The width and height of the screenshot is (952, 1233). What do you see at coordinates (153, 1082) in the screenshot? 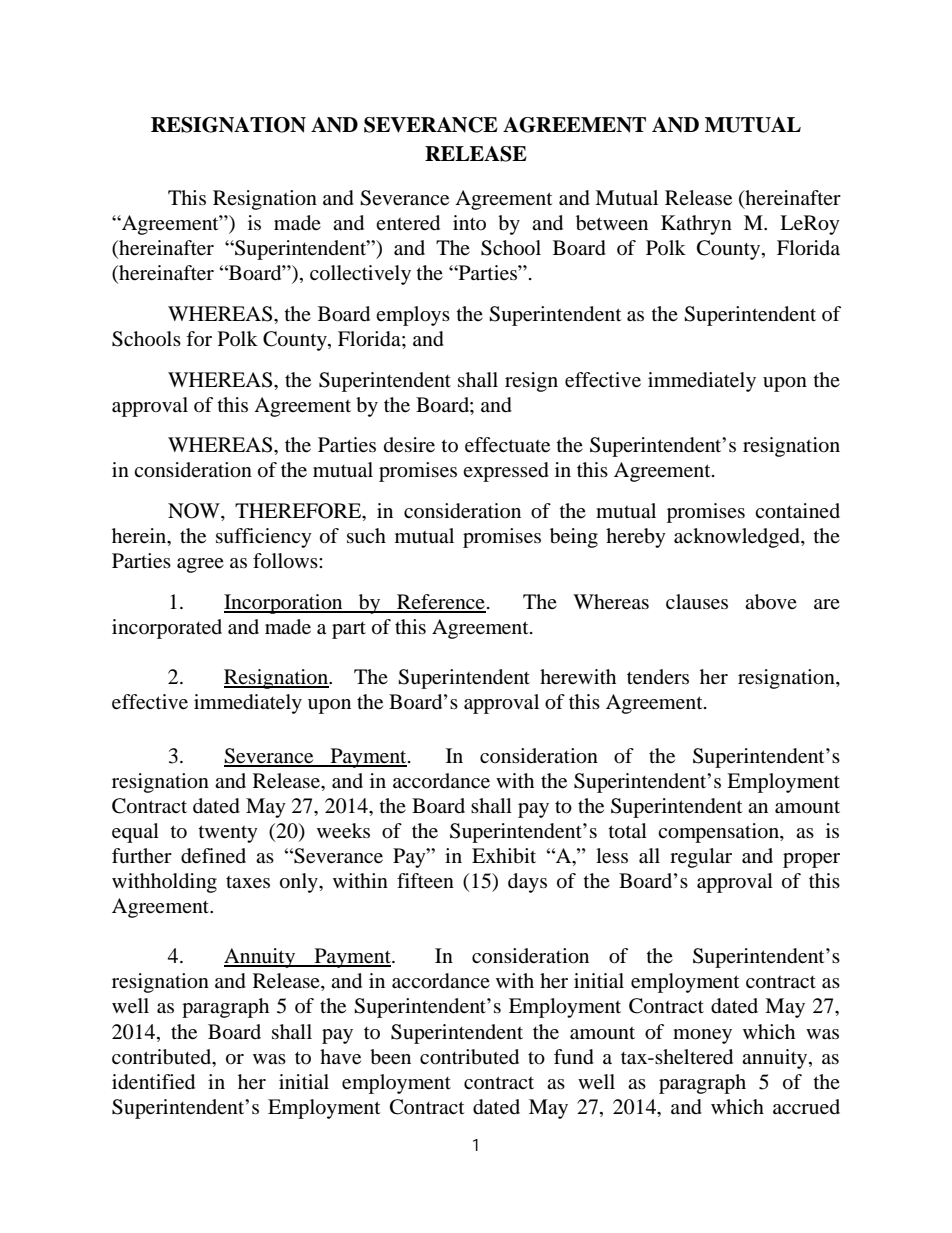
I see `identified` at bounding box center [153, 1082].
